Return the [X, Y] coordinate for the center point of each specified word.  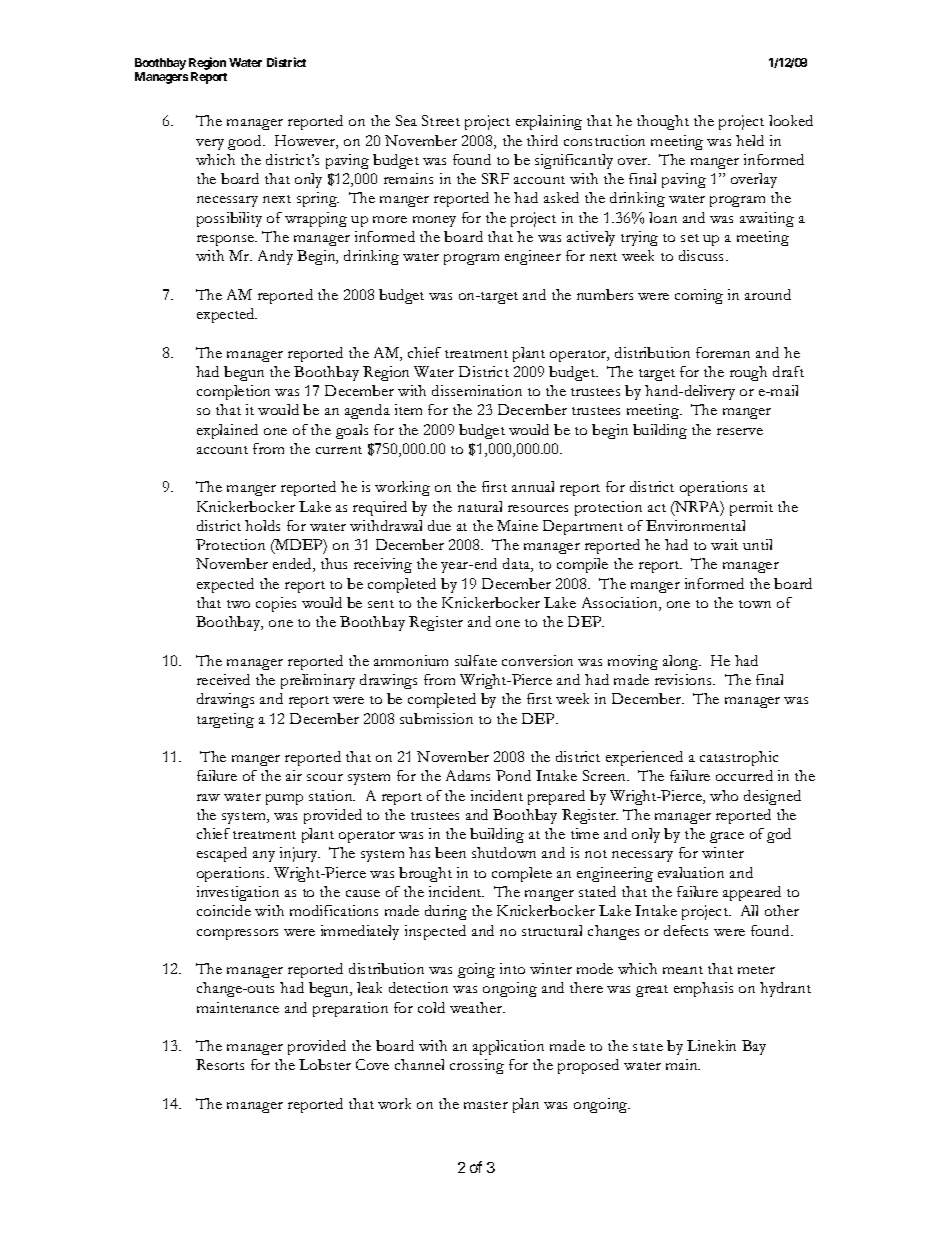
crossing [477, 1066]
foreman [723, 352]
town [755, 604]
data [517, 565]
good [246, 142]
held [750, 140]
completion [233, 392]
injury [300, 854]
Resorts [220, 1064]
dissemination [477, 390]
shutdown [504, 852]
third [542, 140]
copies [276, 604]
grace [727, 837]
